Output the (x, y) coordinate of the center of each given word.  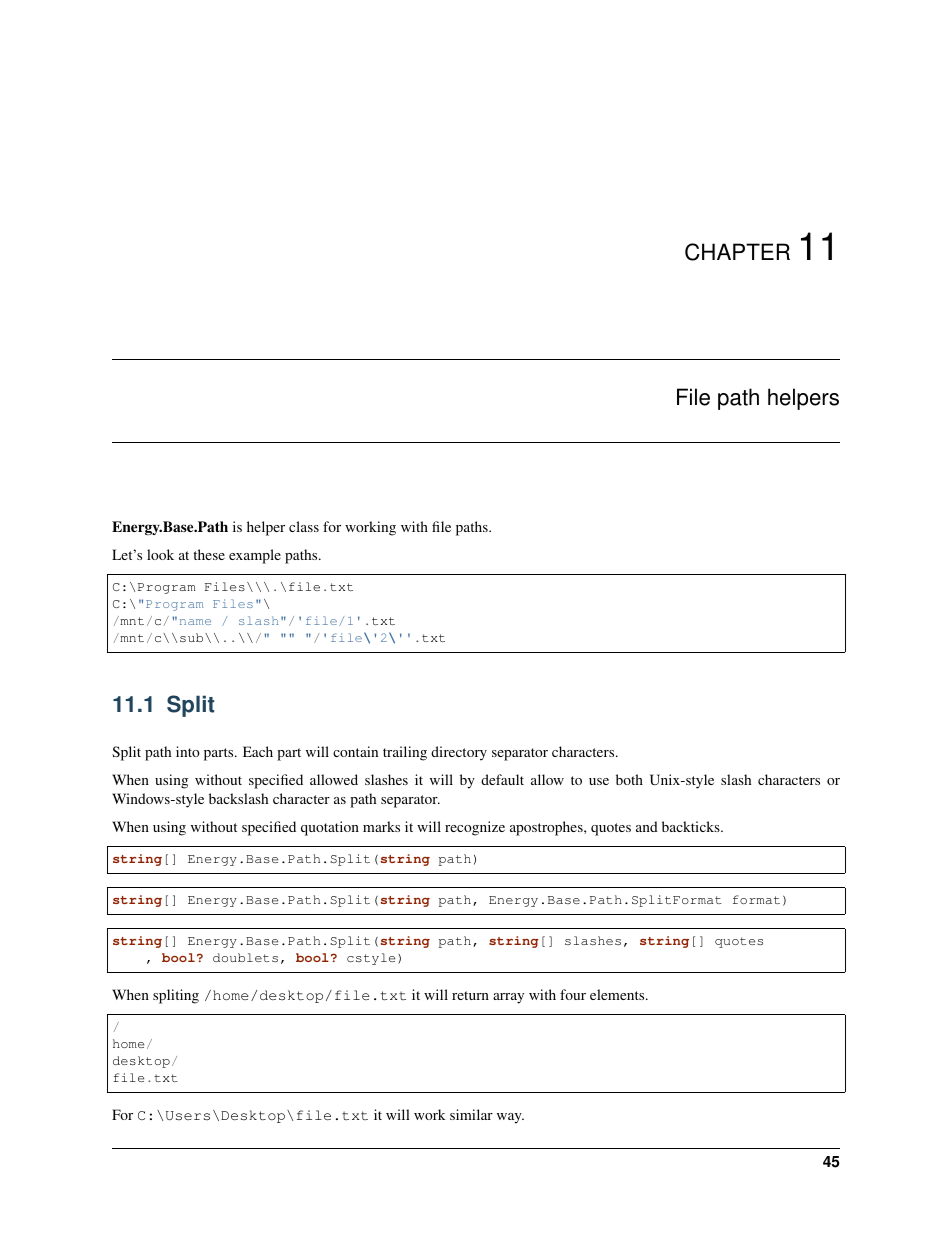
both (629, 779)
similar (471, 1114)
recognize (475, 828)
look (160, 554)
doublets (245, 957)
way (510, 1118)
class (304, 526)
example (255, 556)
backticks (692, 826)
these (209, 554)
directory (459, 753)
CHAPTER (737, 252)
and (647, 826)
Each (258, 751)
